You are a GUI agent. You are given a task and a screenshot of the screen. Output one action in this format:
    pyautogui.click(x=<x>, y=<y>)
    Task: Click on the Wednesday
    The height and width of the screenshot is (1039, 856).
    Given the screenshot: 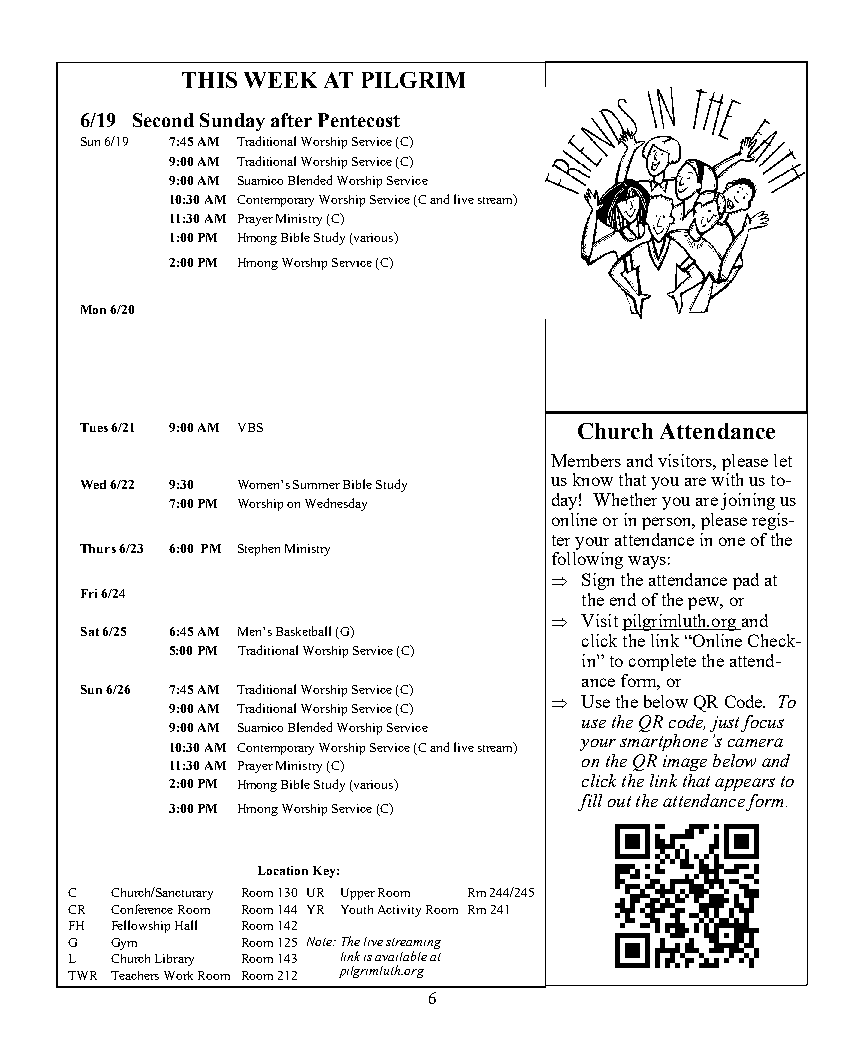 What is the action you would take?
    pyautogui.click(x=336, y=504)
